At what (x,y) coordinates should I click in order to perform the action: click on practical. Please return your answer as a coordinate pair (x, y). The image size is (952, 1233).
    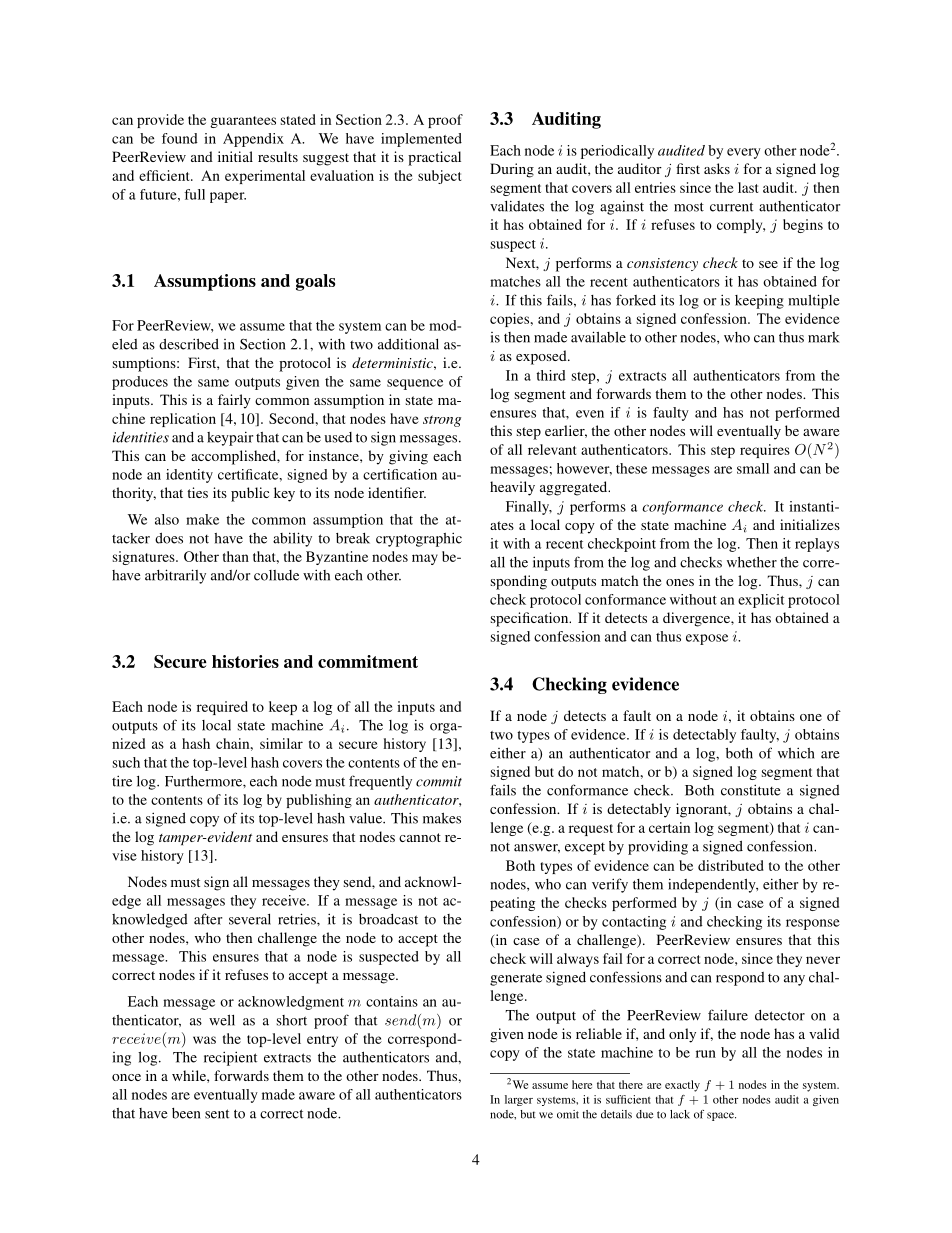
    Looking at the image, I should click on (434, 158).
